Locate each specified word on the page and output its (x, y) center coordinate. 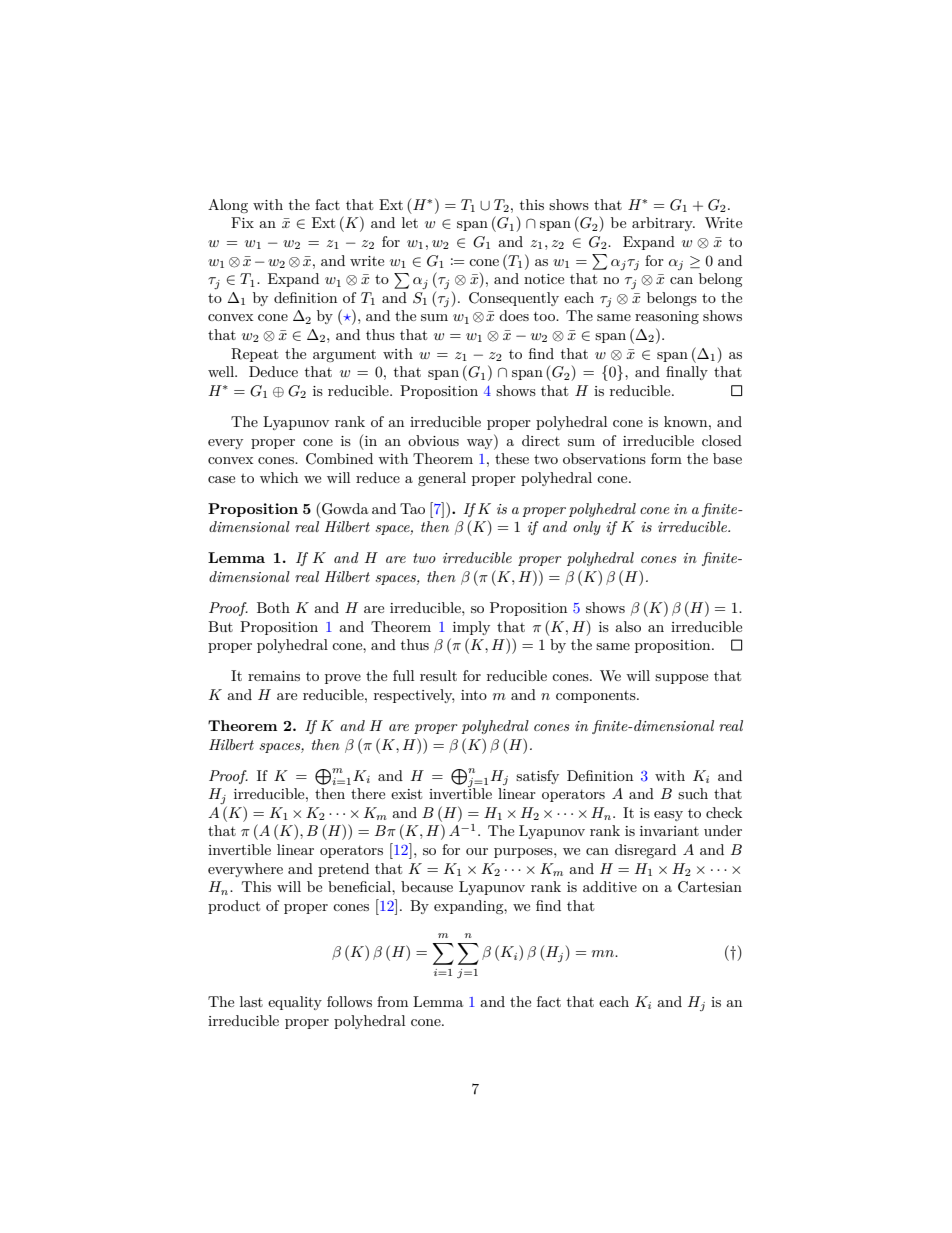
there (368, 793)
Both (273, 607)
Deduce (273, 371)
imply (471, 628)
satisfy (537, 777)
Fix (242, 222)
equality (295, 1003)
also (628, 626)
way (481, 444)
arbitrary (663, 224)
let (410, 222)
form (666, 458)
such (693, 793)
